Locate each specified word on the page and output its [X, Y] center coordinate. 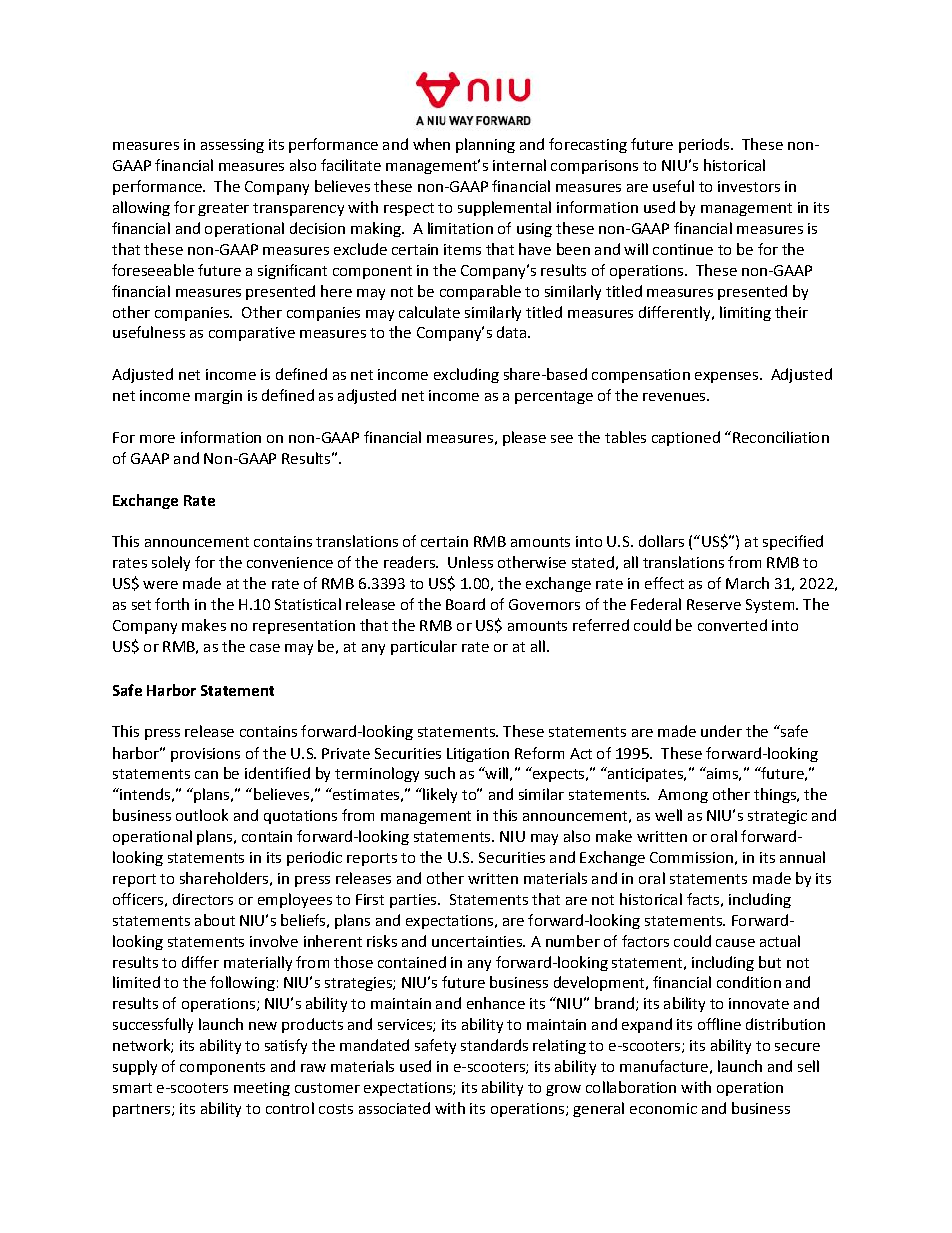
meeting [262, 1089]
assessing [232, 146]
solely [171, 563]
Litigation [478, 755]
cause [735, 943]
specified [793, 542]
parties [414, 901]
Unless [470, 562]
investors [749, 186]
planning [485, 145]
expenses [726, 377]
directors [203, 899]
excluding [466, 375]
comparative [252, 334]
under [721, 731]
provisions [205, 755]
